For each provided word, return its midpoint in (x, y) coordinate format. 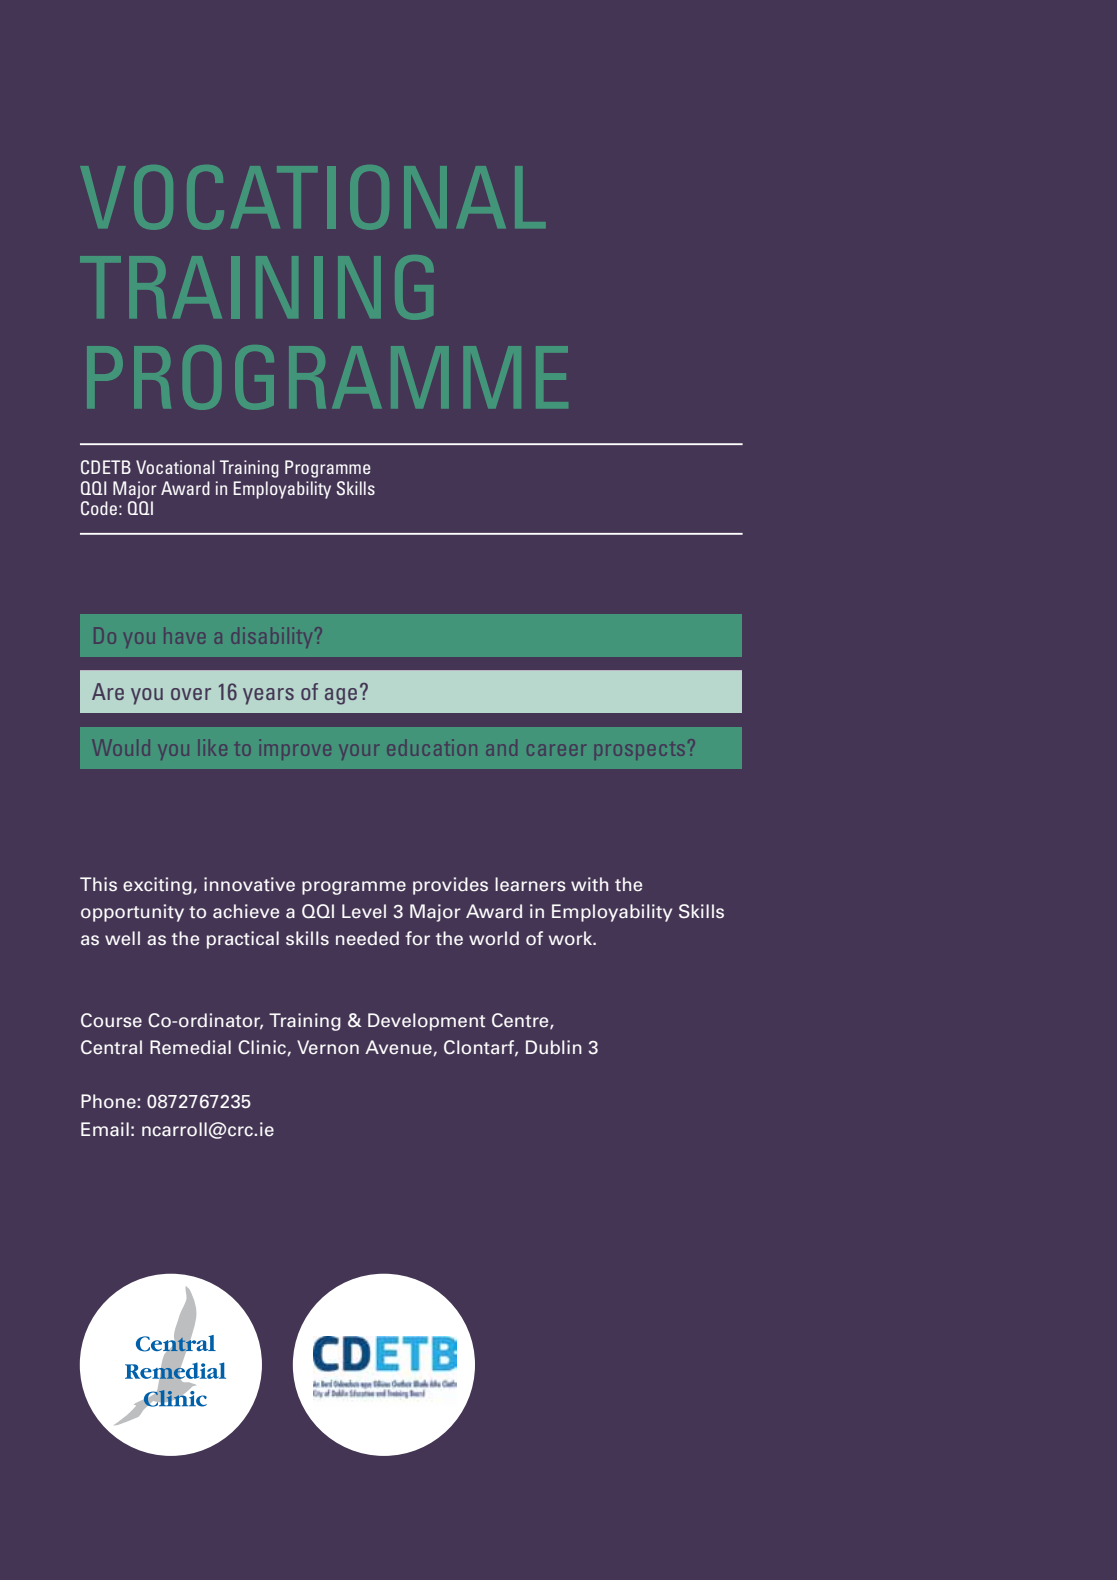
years (268, 696)
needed (367, 938)
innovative (249, 884)
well (122, 938)
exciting (158, 886)
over (191, 694)
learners (530, 884)
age (341, 696)
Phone (108, 1101)
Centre (521, 1021)
